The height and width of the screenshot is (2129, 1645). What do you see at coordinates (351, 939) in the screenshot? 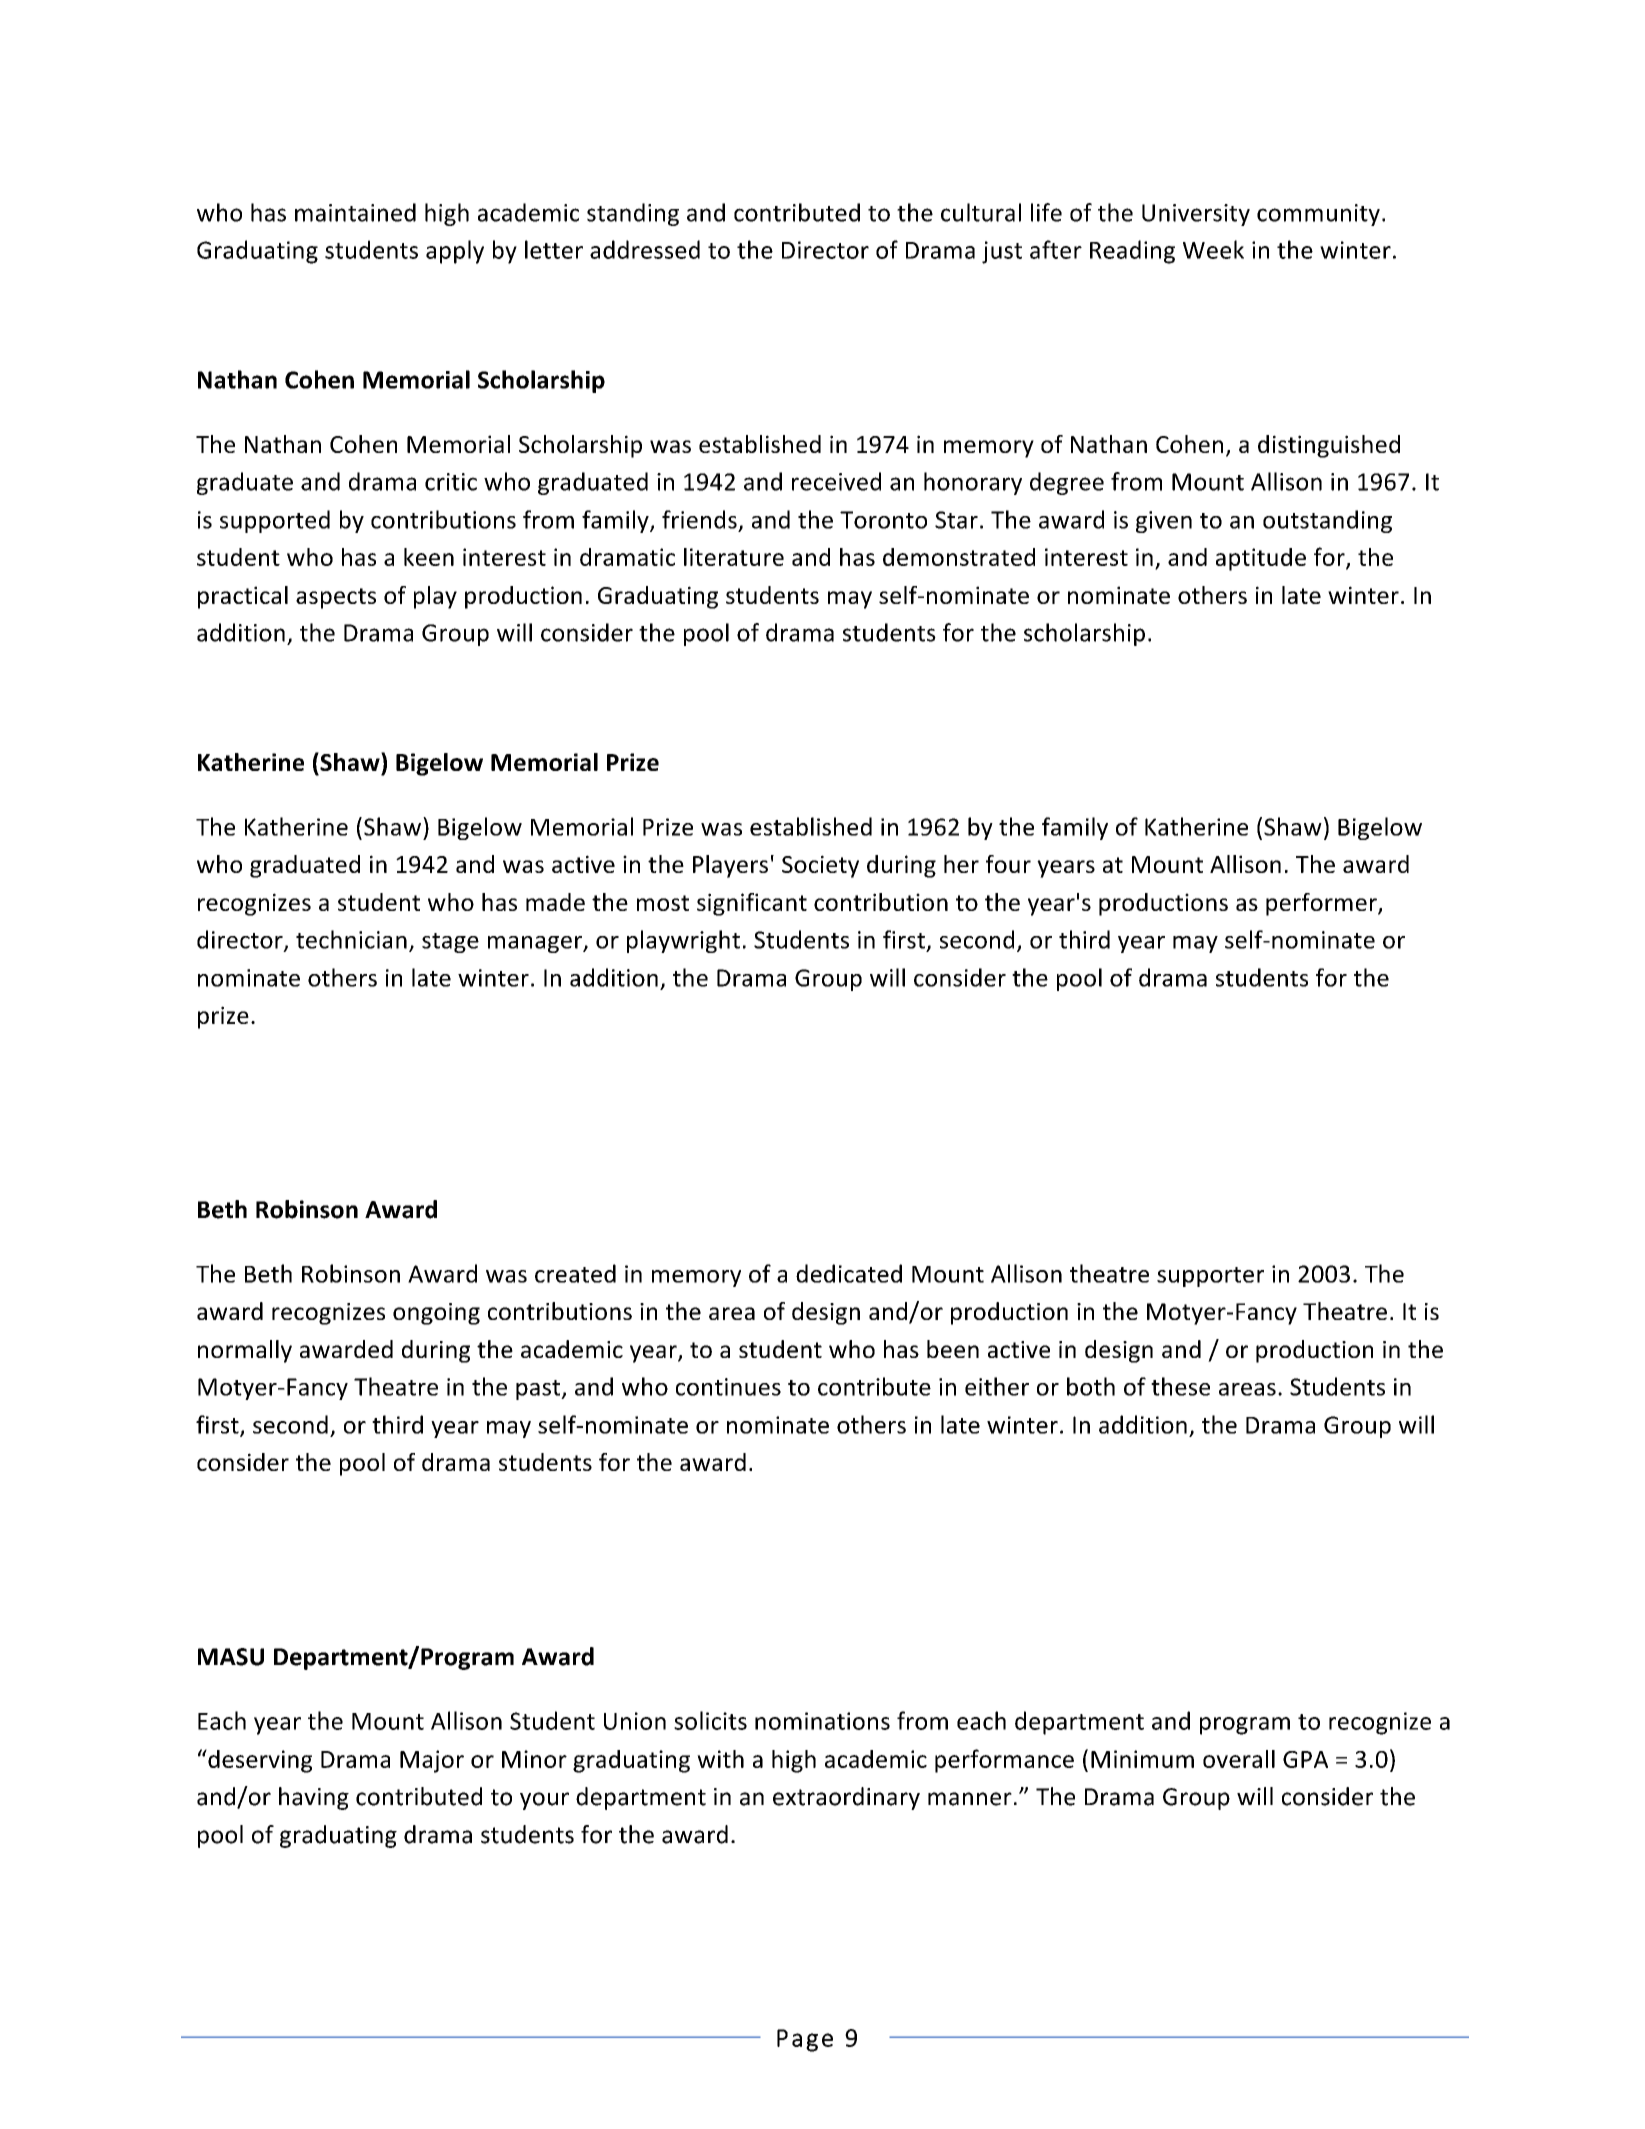
I see `technician` at bounding box center [351, 939].
